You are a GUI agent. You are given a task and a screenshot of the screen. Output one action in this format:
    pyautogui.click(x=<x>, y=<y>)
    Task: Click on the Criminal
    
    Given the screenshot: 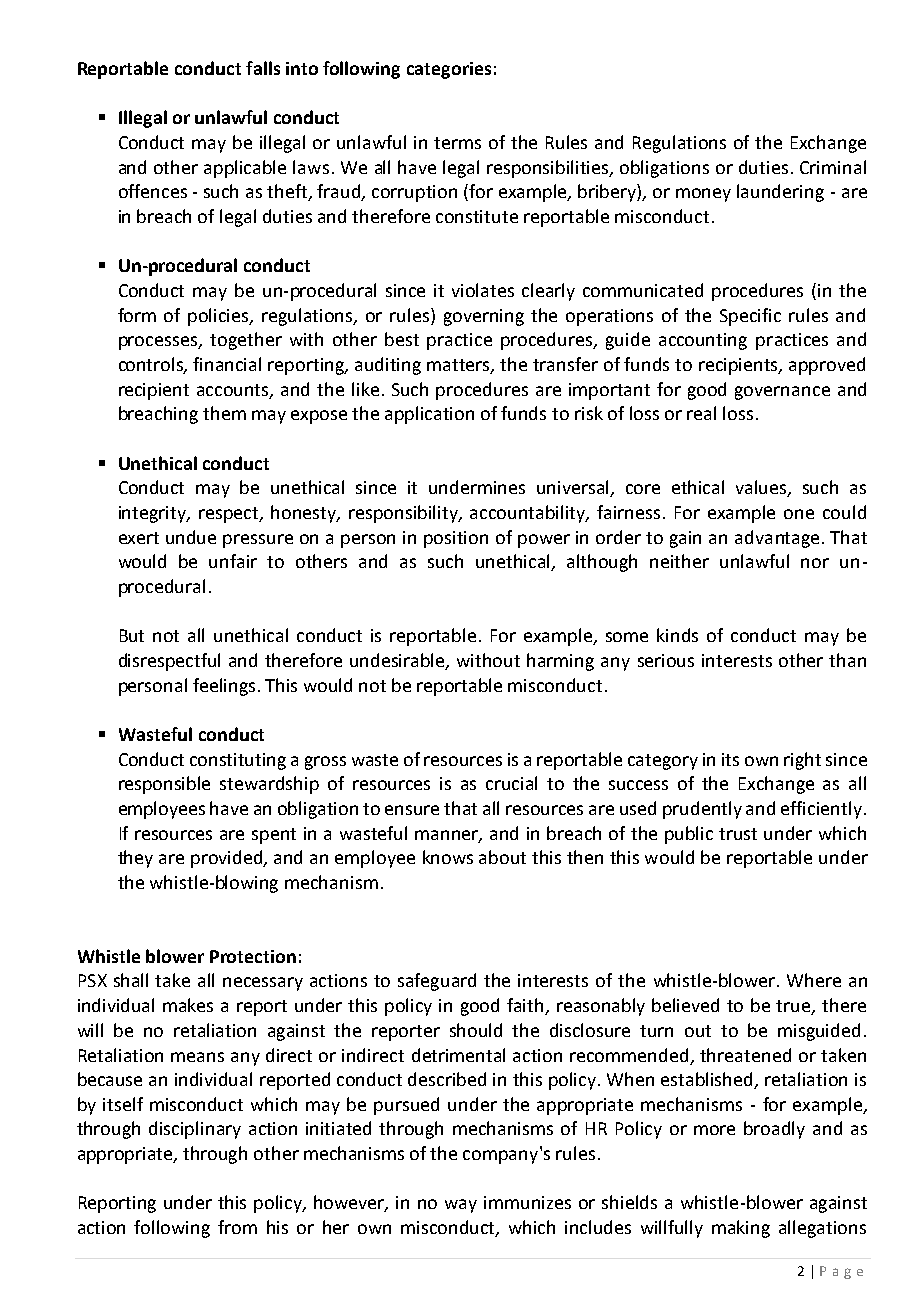 What is the action you would take?
    pyautogui.click(x=833, y=167)
